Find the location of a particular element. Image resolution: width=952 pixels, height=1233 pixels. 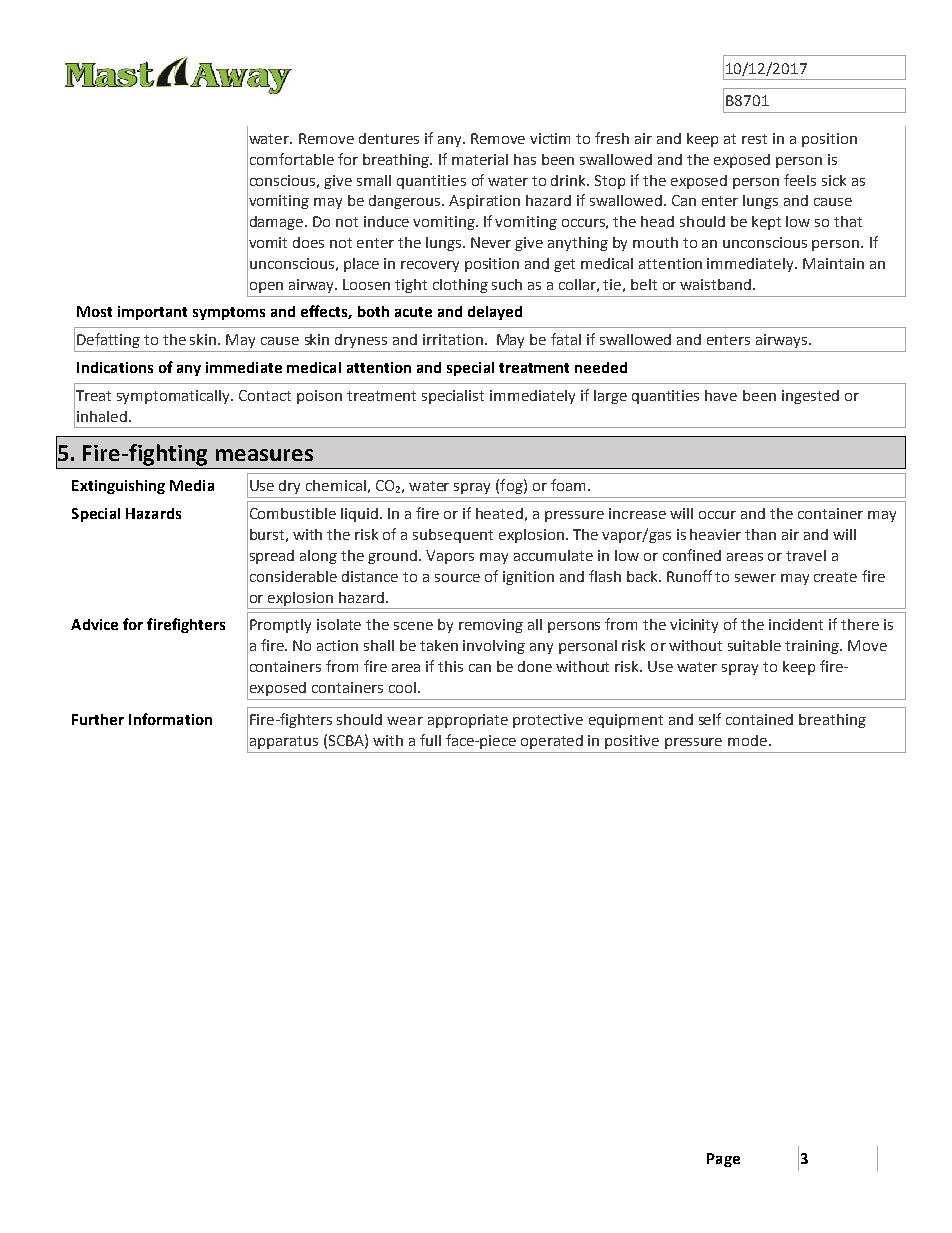

Page is located at coordinates (723, 1160).
